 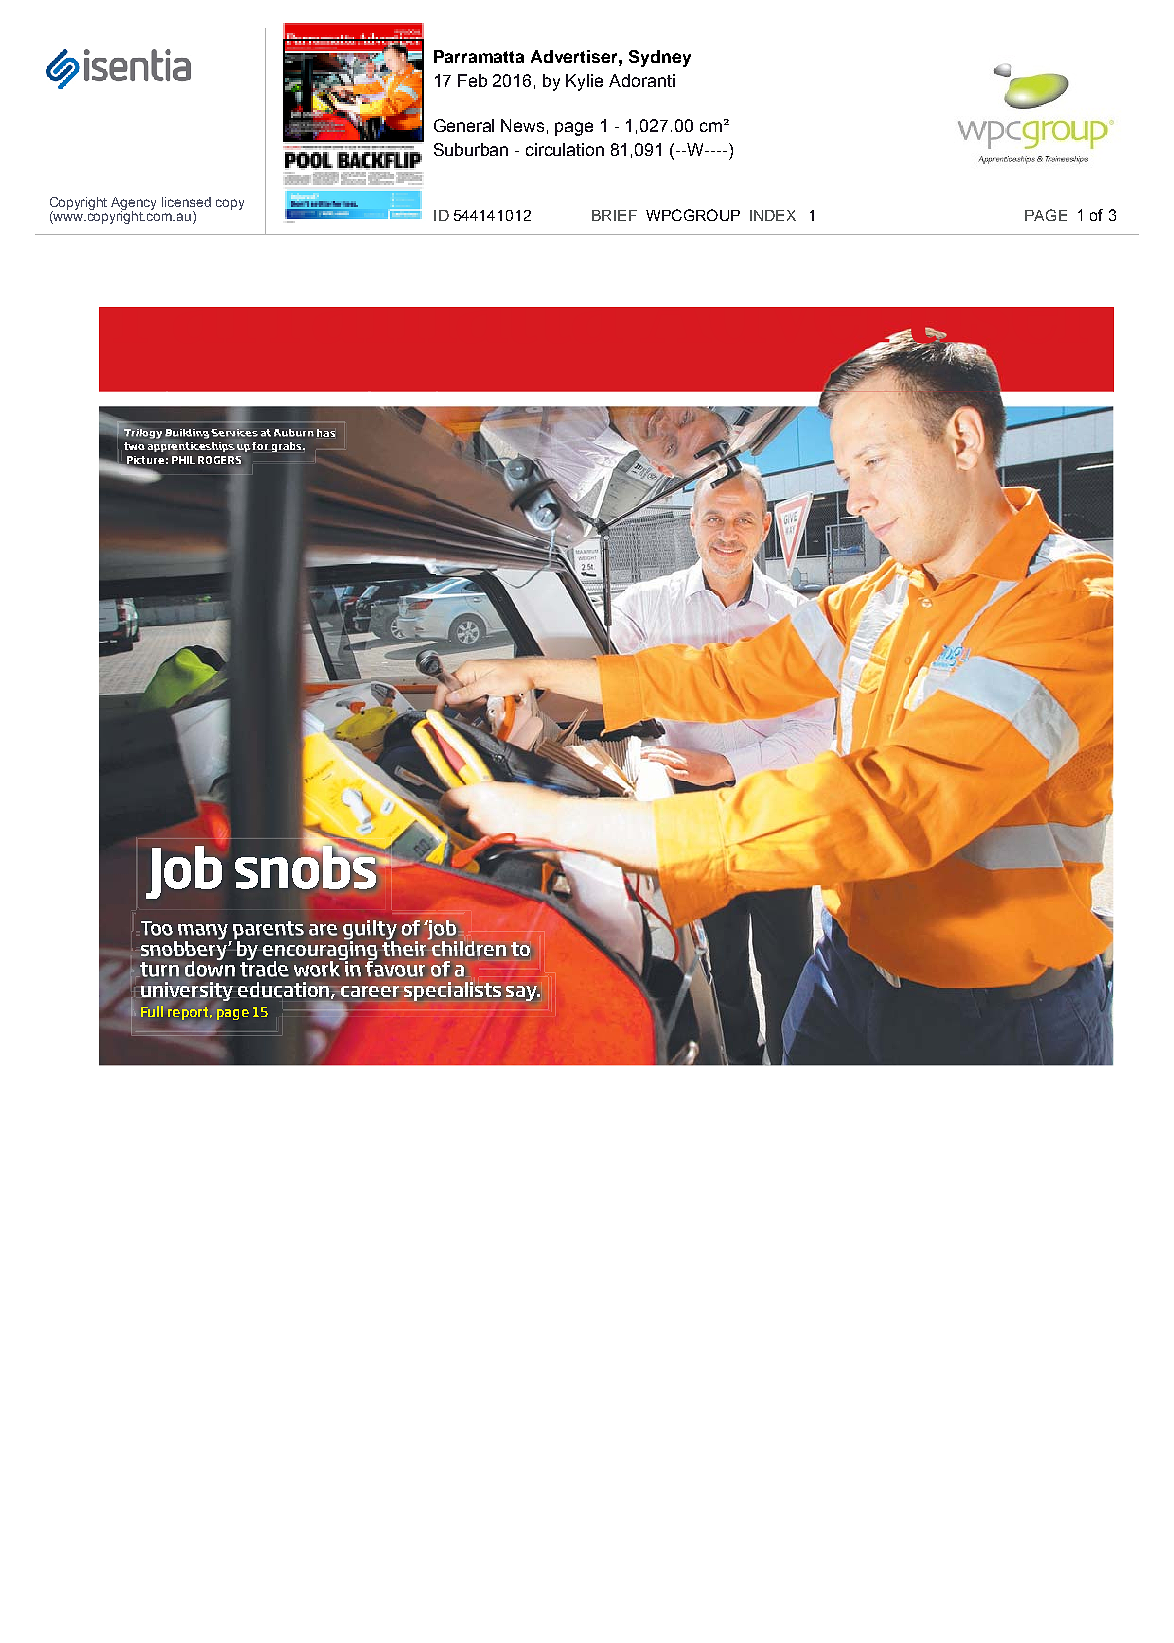 I want to click on guilty, so click(x=370, y=931).
